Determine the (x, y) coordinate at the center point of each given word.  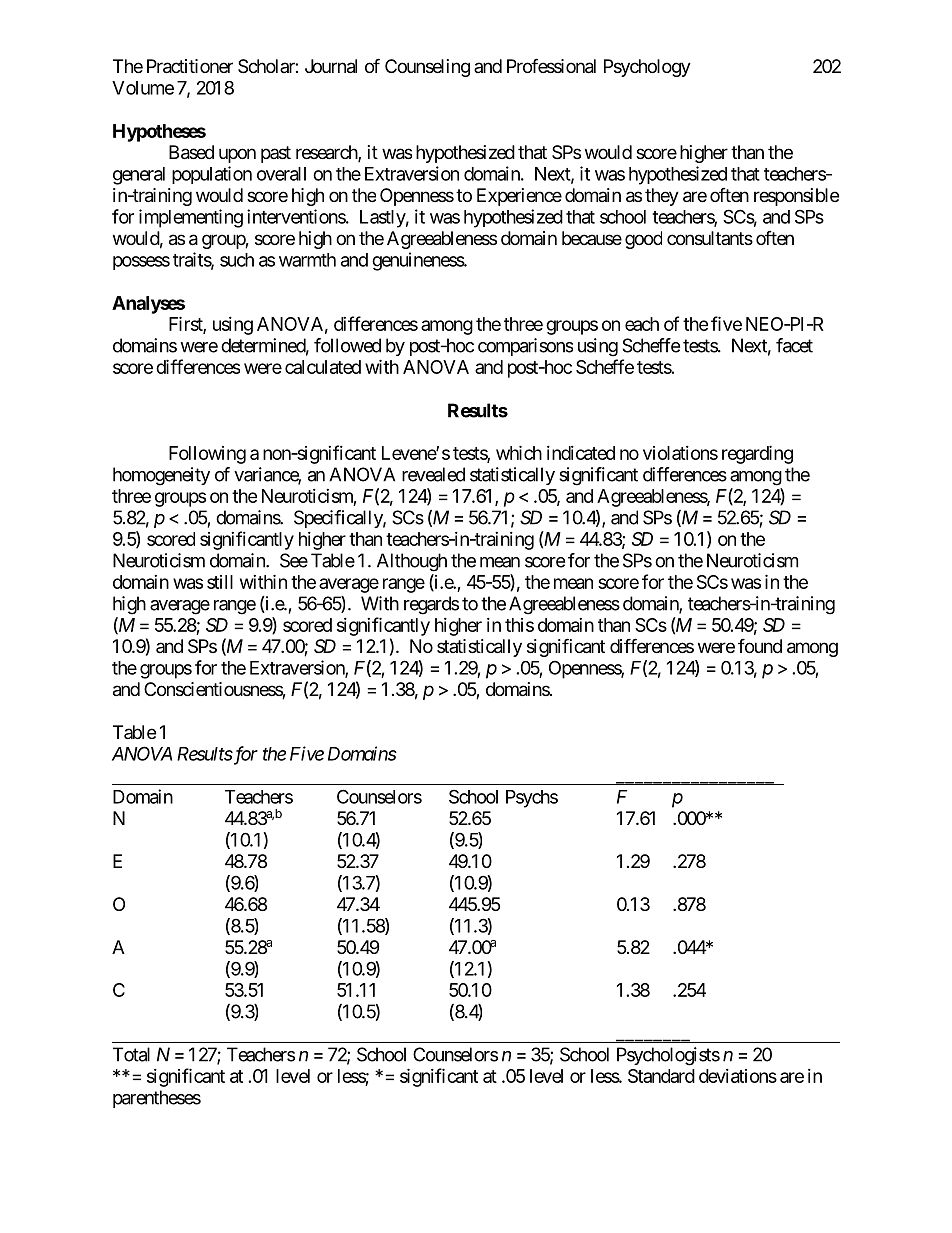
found (760, 645)
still (220, 582)
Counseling (427, 68)
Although (412, 562)
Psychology (647, 68)
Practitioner (190, 66)
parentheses (157, 1099)
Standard (661, 1076)
